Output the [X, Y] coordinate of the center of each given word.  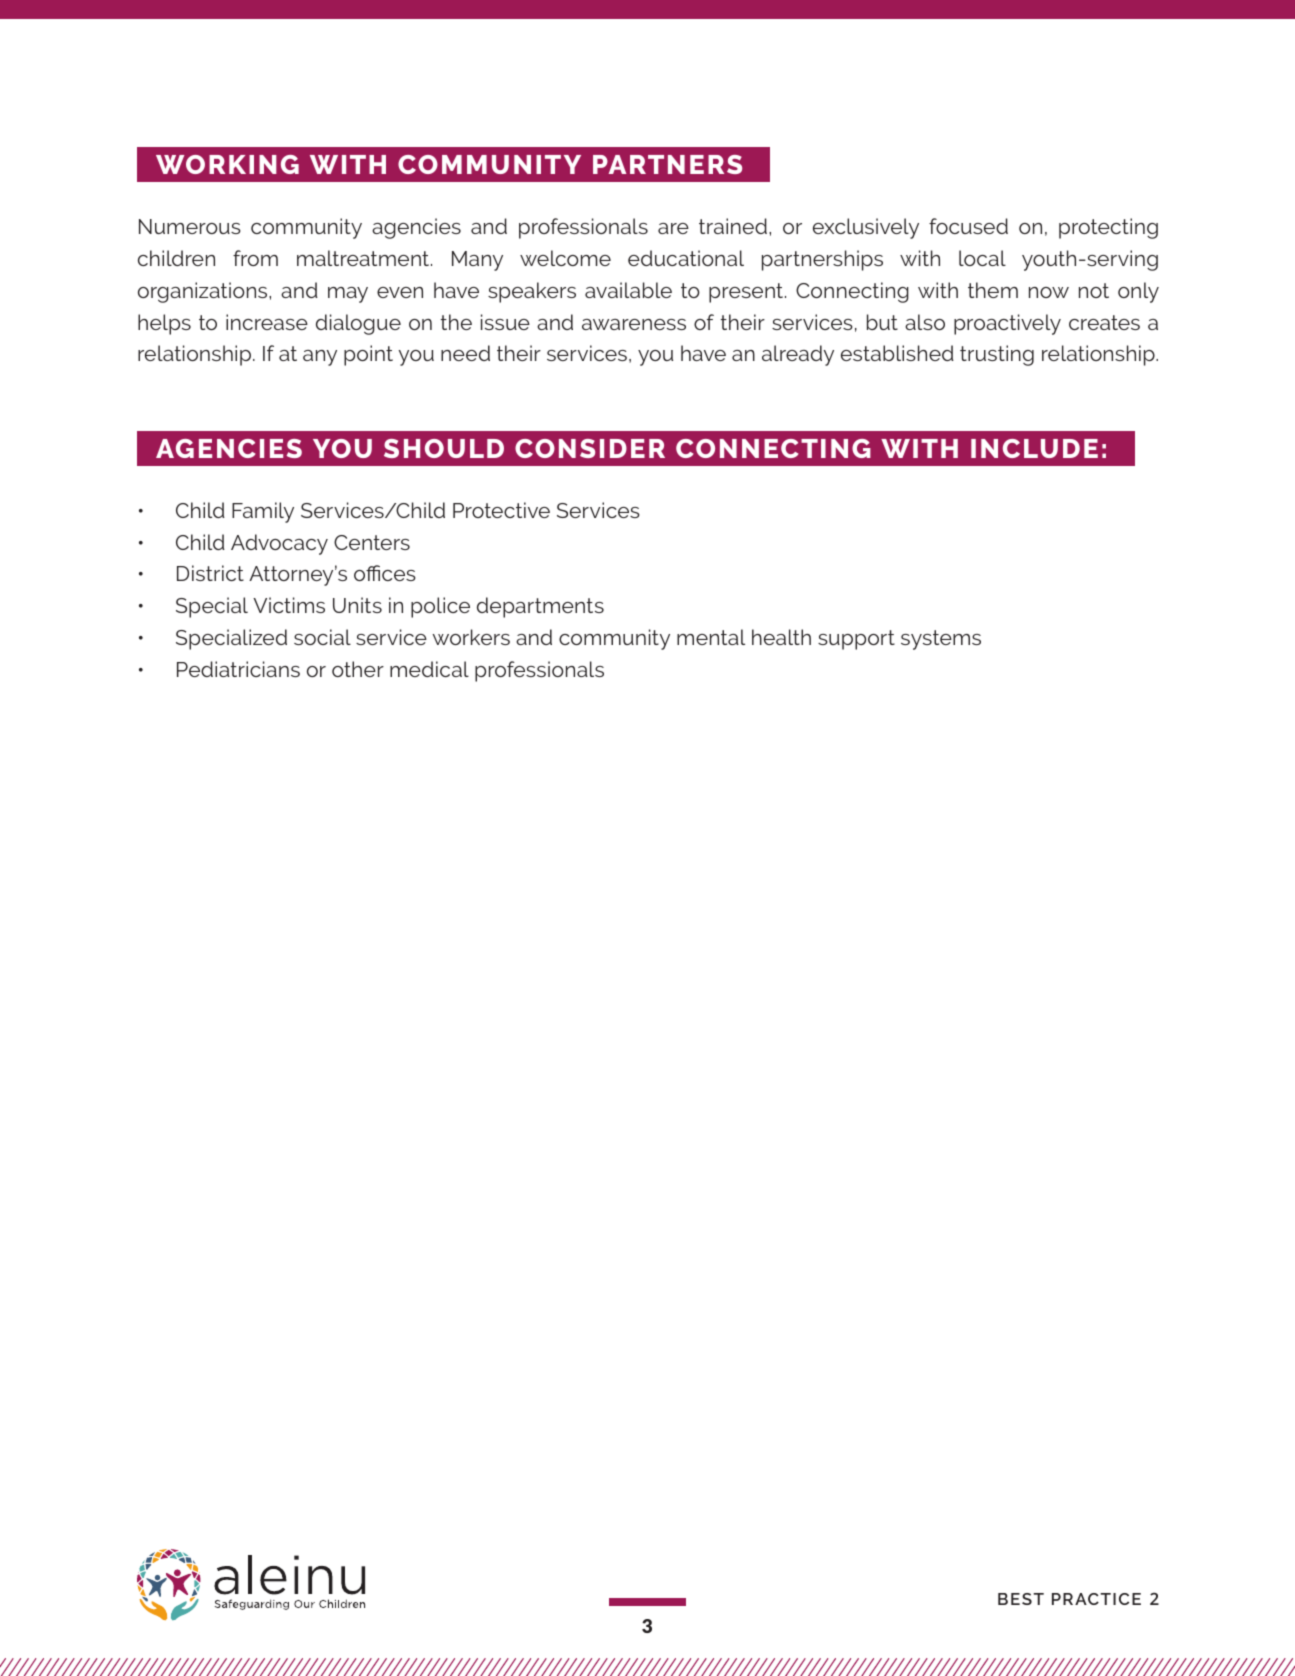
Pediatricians [238, 669]
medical [429, 669]
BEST [1021, 1599]
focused [968, 226]
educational [686, 258]
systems [941, 640]
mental [711, 637]
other [358, 669]
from [255, 258]
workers [471, 637]
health [781, 637]
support [856, 640]
